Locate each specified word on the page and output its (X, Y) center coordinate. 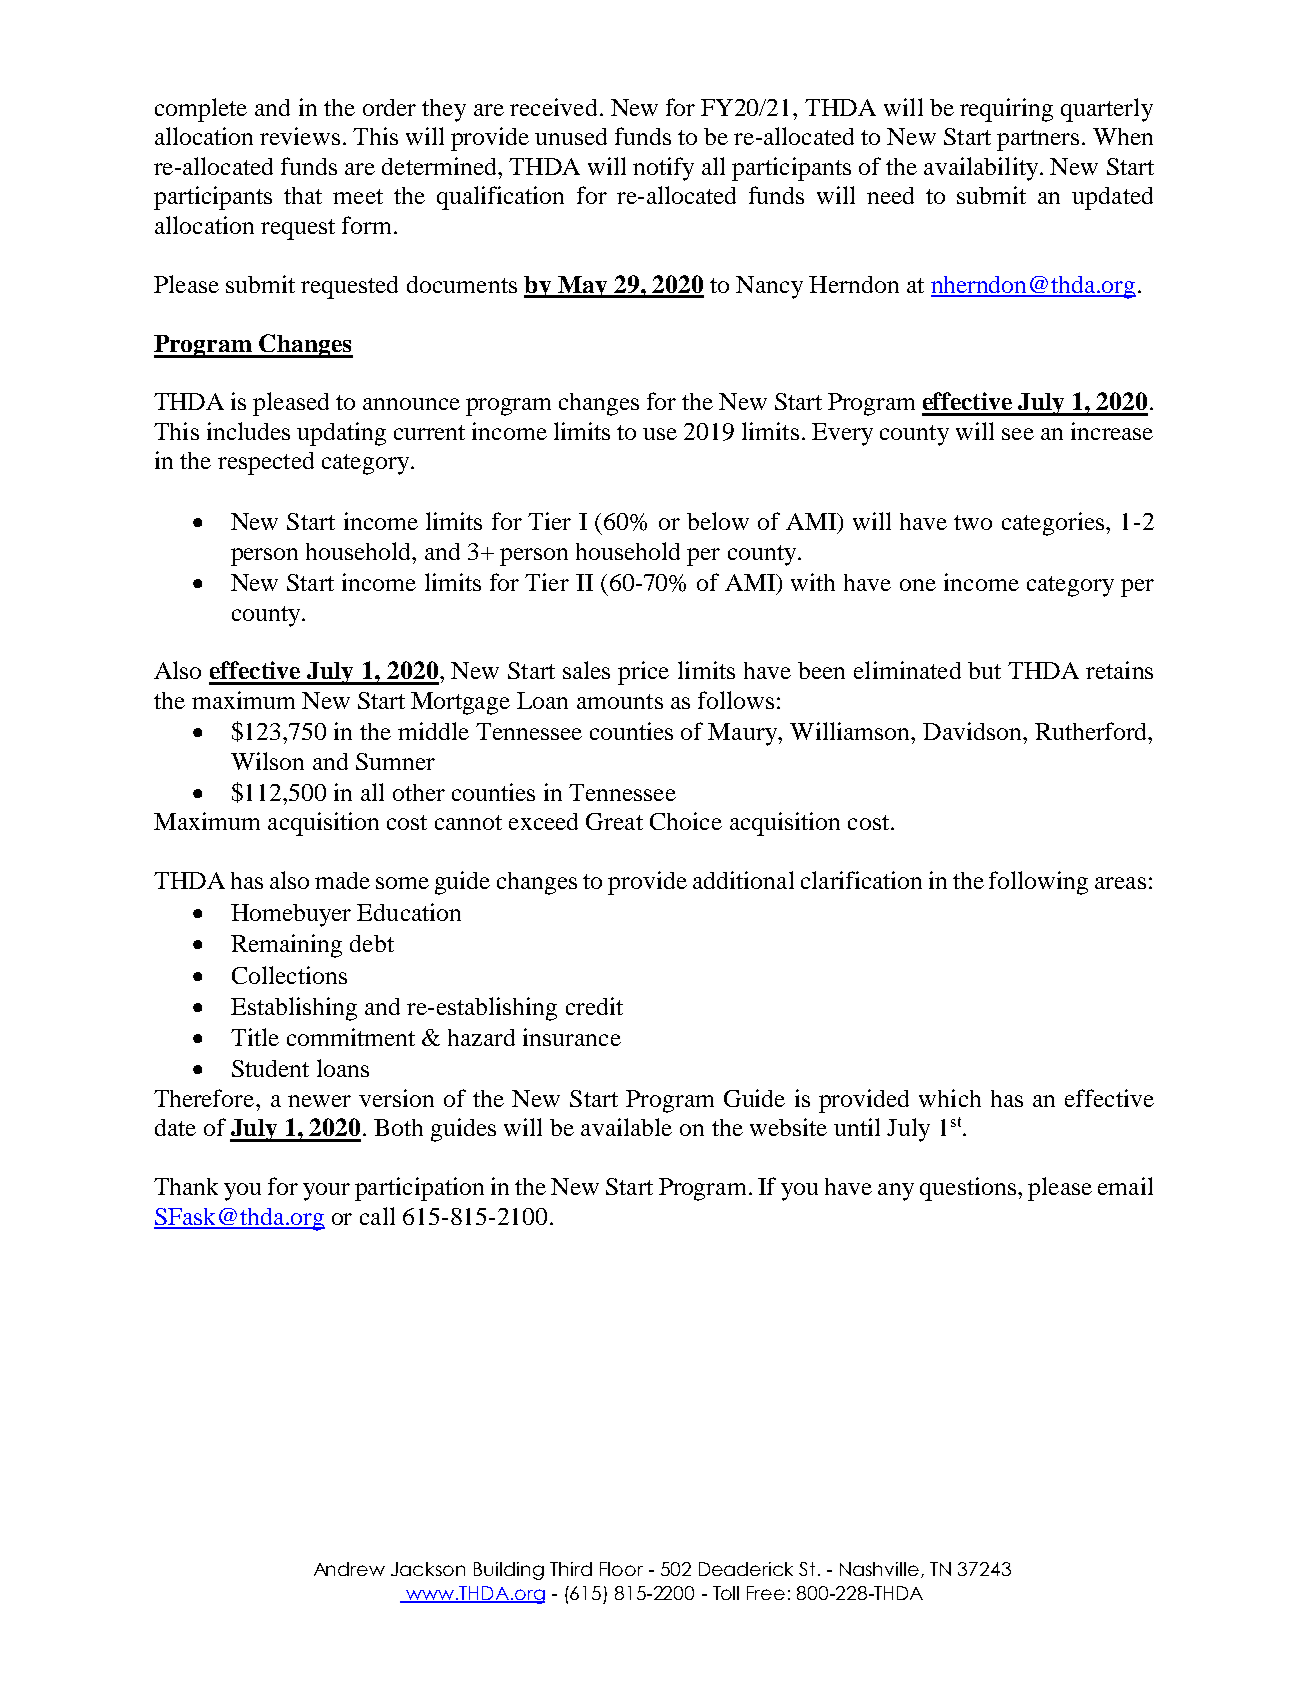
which (950, 1098)
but (984, 670)
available (626, 1127)
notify (663, 169)
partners (1038, 140)
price (643, 673)
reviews (300, 136)
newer (319, 1101)
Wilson (267, 761)
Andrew (349, 1569)
